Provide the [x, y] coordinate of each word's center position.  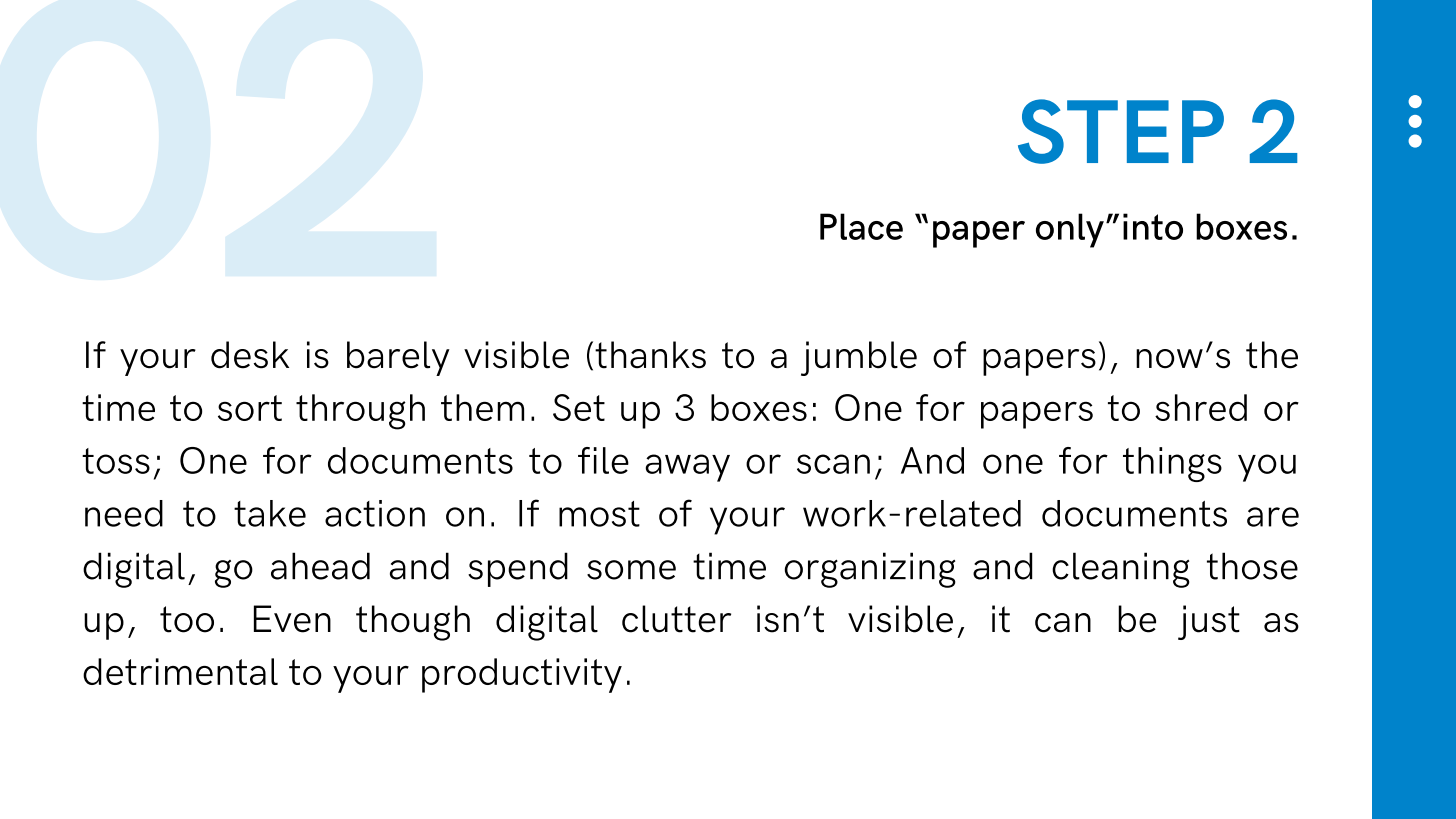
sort [250, 408]
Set [579, 407]
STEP [1121, 131]
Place [861, 226]
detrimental [180, 671]
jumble [859, 358]
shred [1201, 407]
